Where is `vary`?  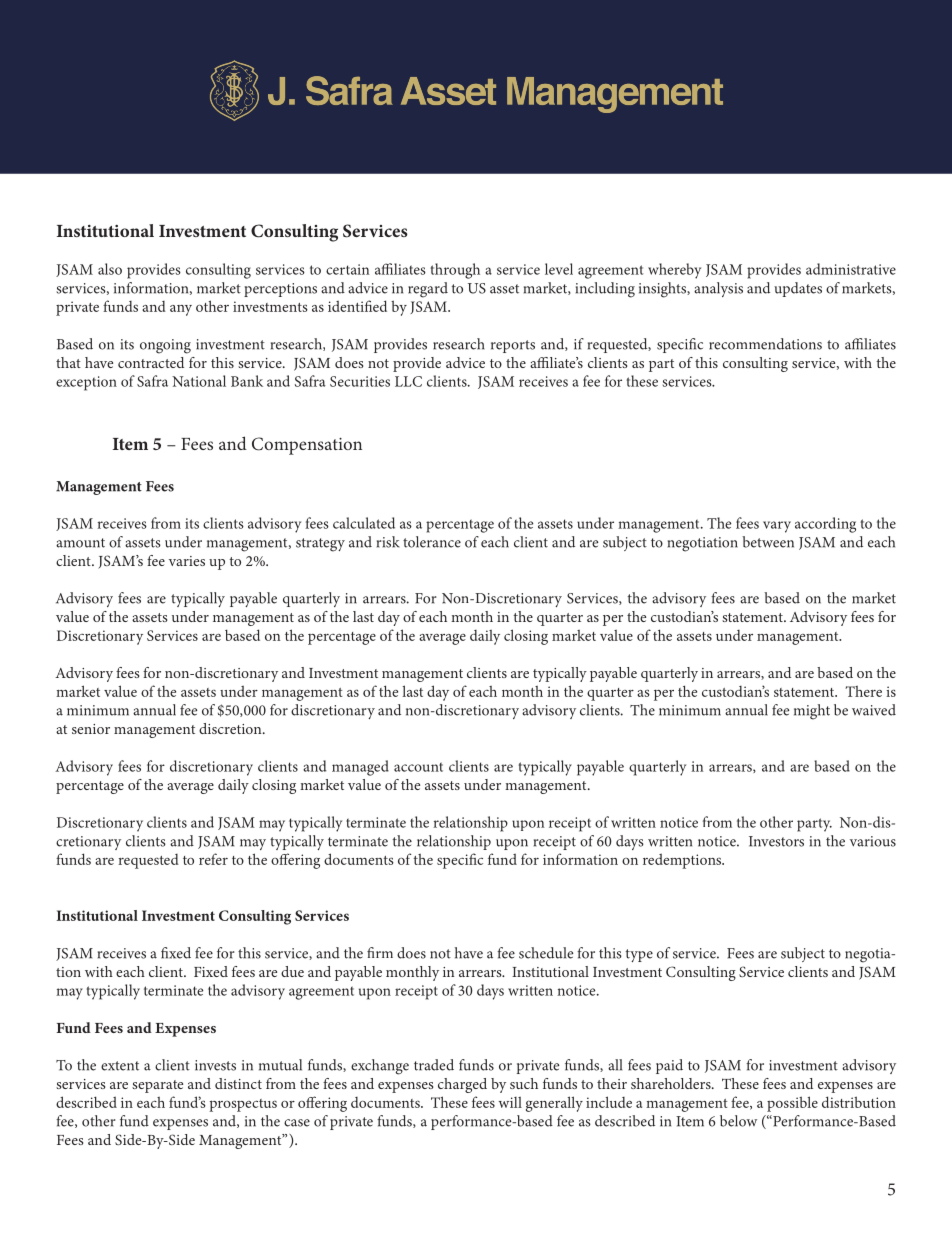
vary is located at coordinates (777, 527).
